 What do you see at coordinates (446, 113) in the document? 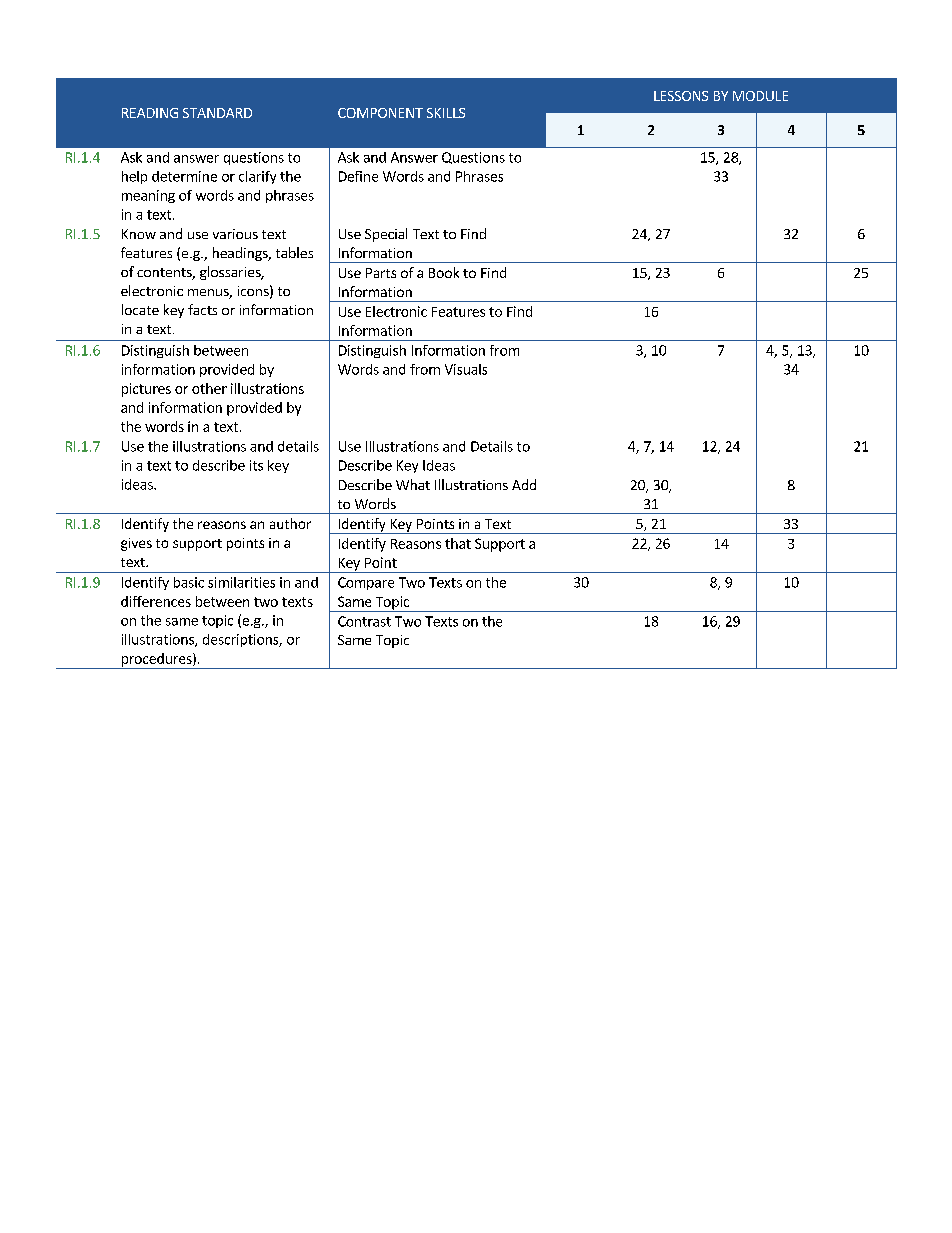
I see `SKILLS` at bounding box center [446, 113].
